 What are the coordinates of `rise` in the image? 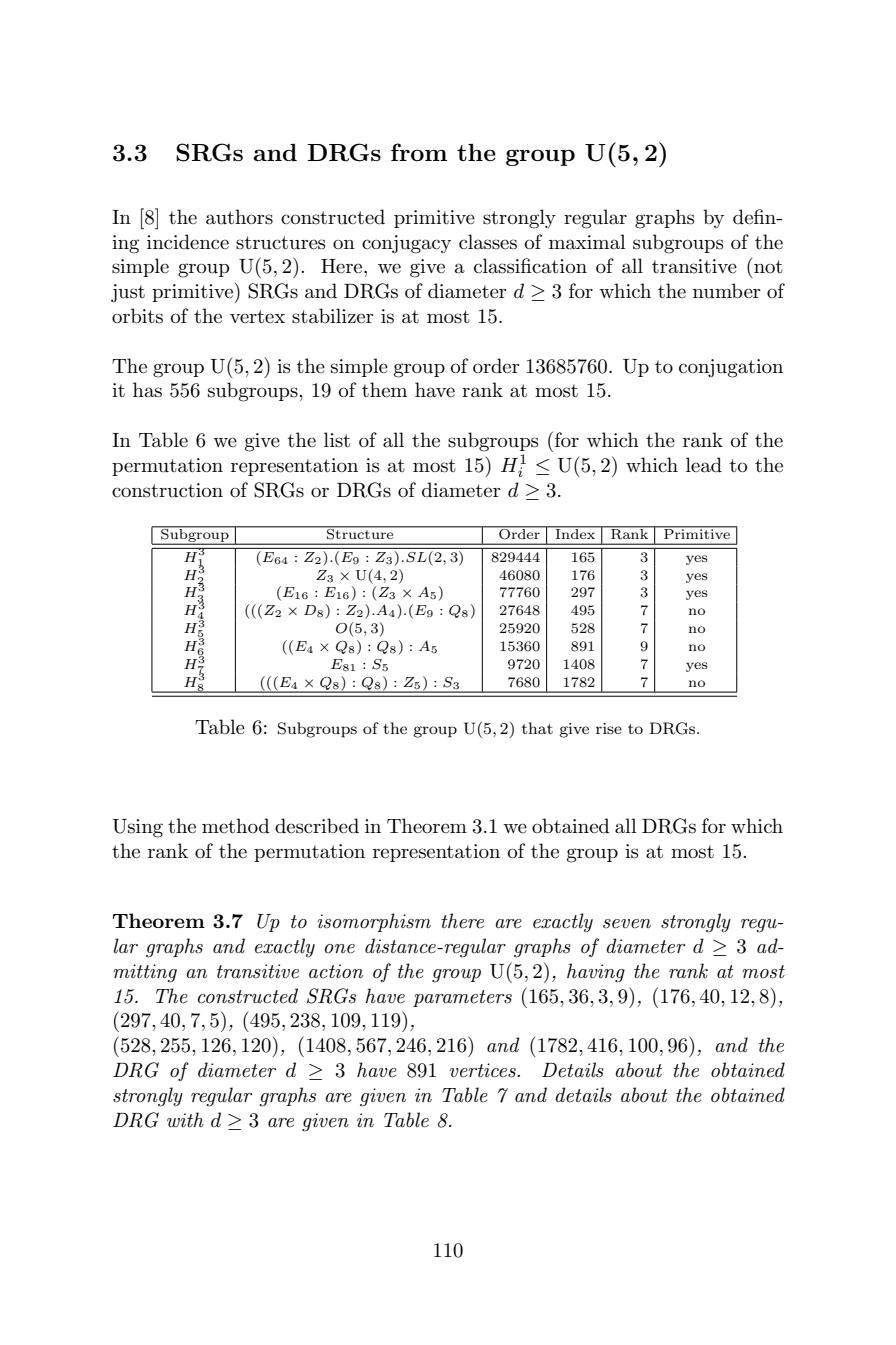 It's located at (609, 728).
